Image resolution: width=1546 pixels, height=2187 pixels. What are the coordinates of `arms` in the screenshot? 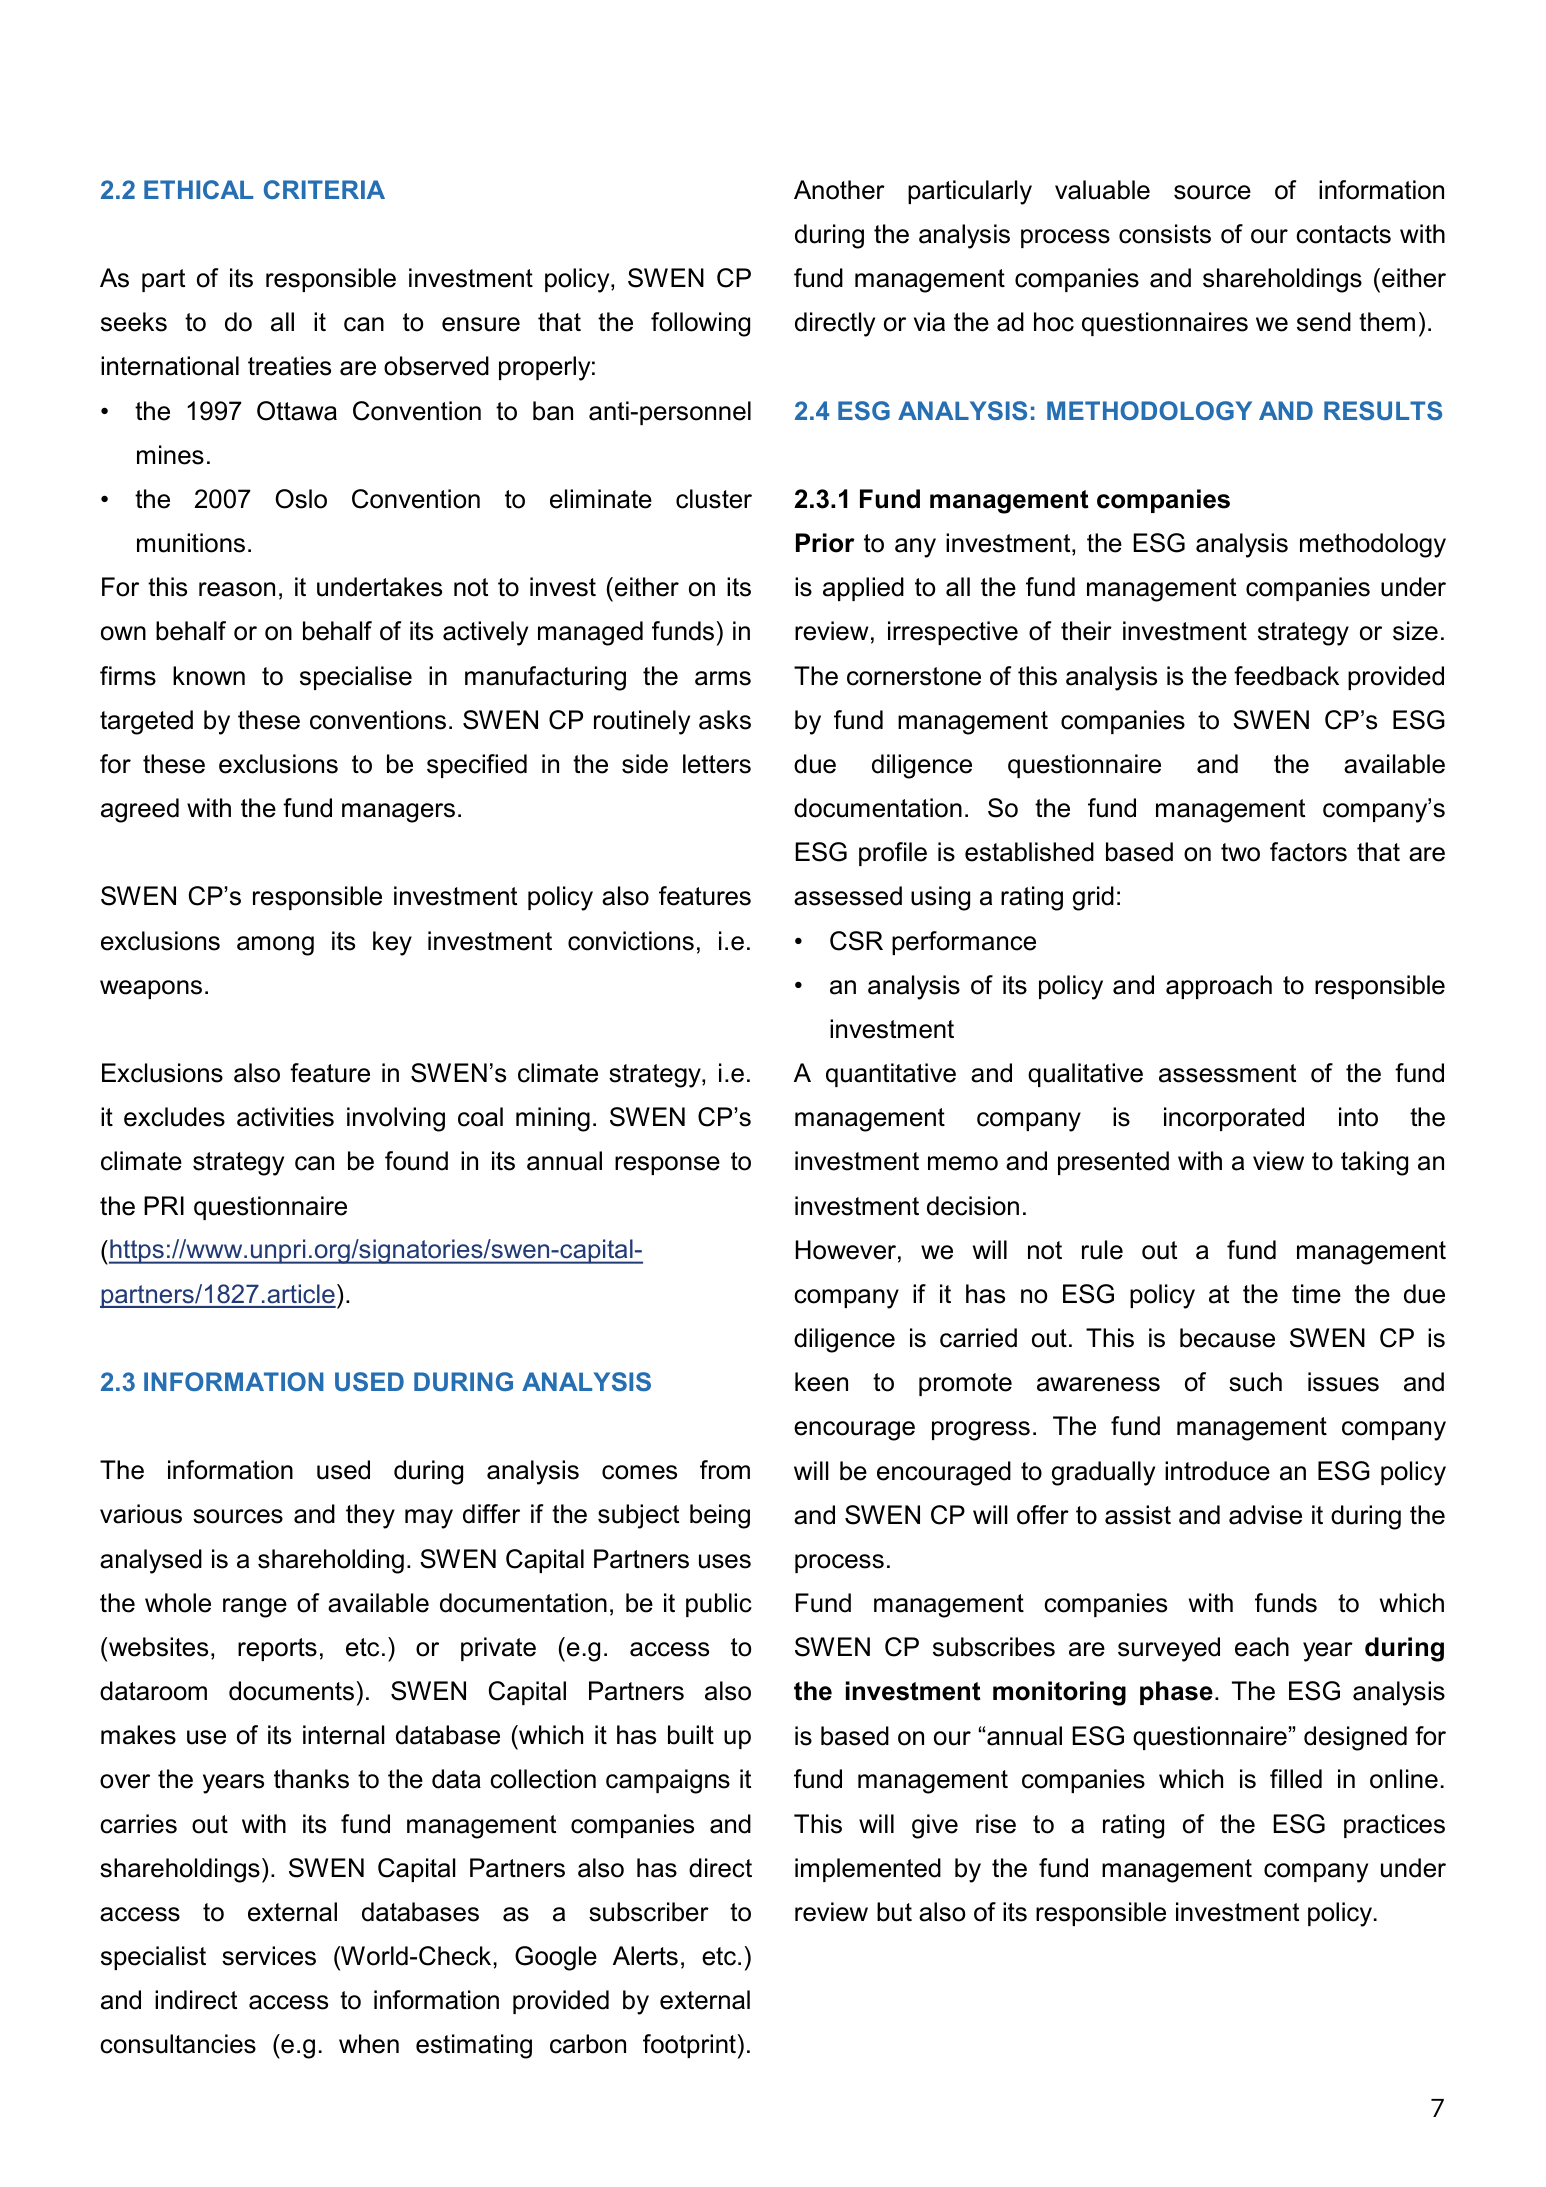 It's located at (723, 678).
